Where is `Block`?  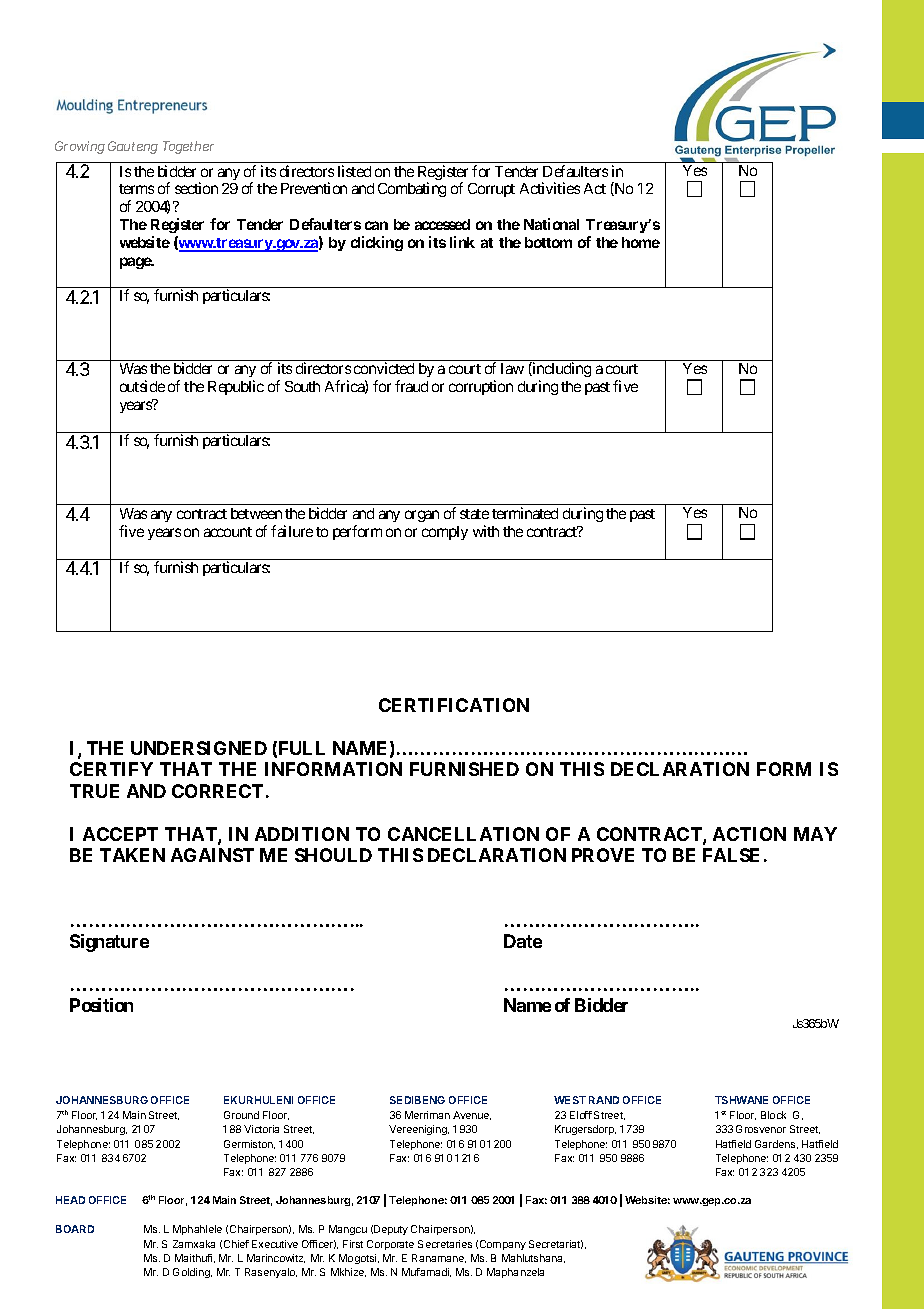 Block is located at coordinates (773, 1115).
